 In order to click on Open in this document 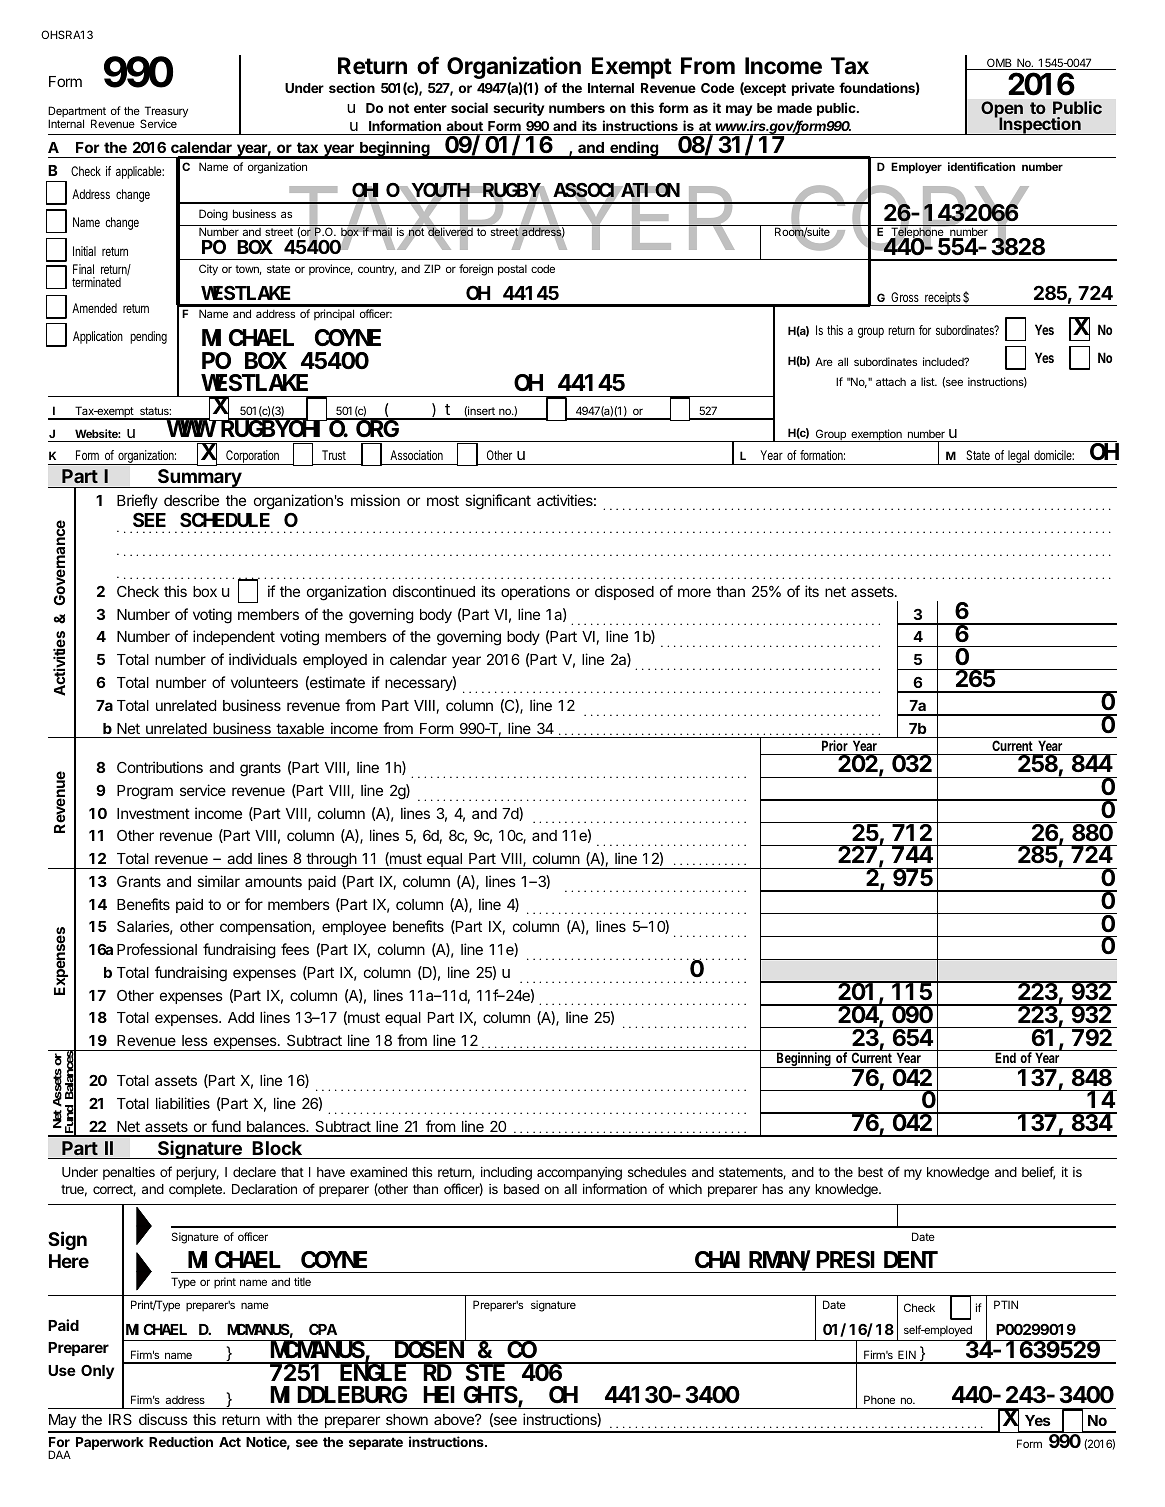, I will do `click(1002, 110)`.
